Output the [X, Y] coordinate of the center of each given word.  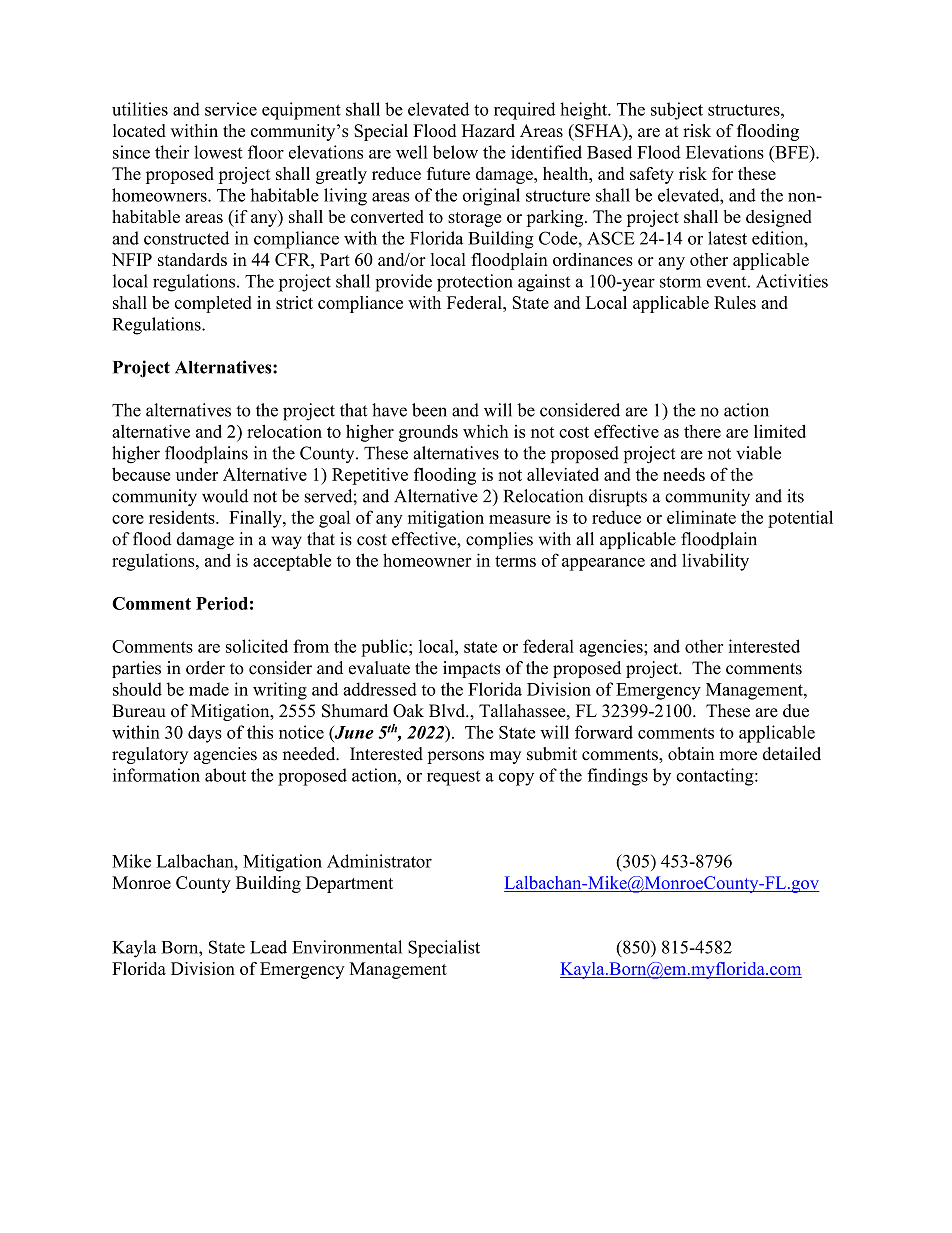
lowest [218, 152]
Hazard [488, 130]
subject [677, 111]
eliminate [701, 517]
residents [183, 517]
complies [499, 540]
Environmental [347, 947]
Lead [268, 947]
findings [617, 777]
